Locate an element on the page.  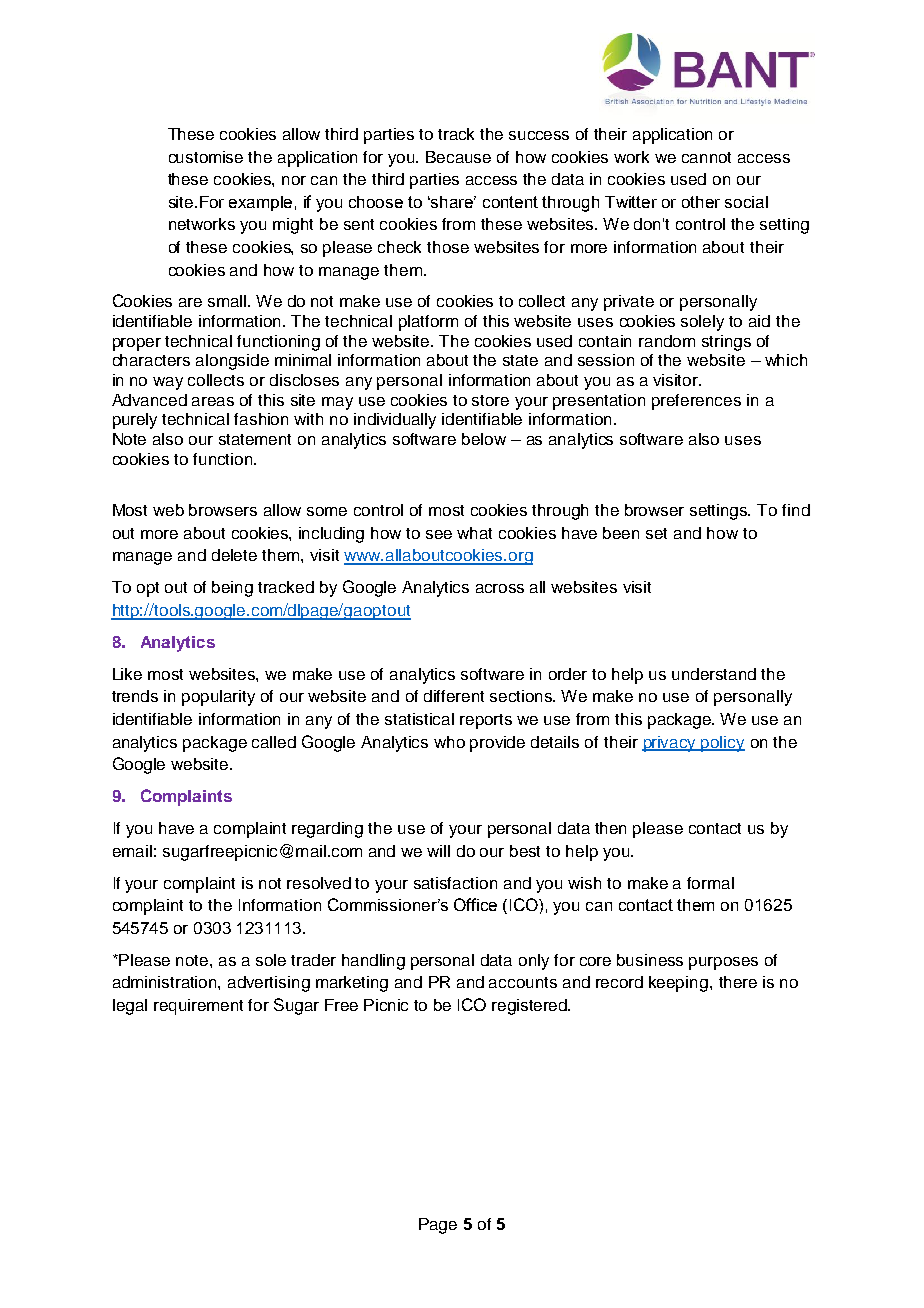
requirement is located at coordinates (198, 1007).
